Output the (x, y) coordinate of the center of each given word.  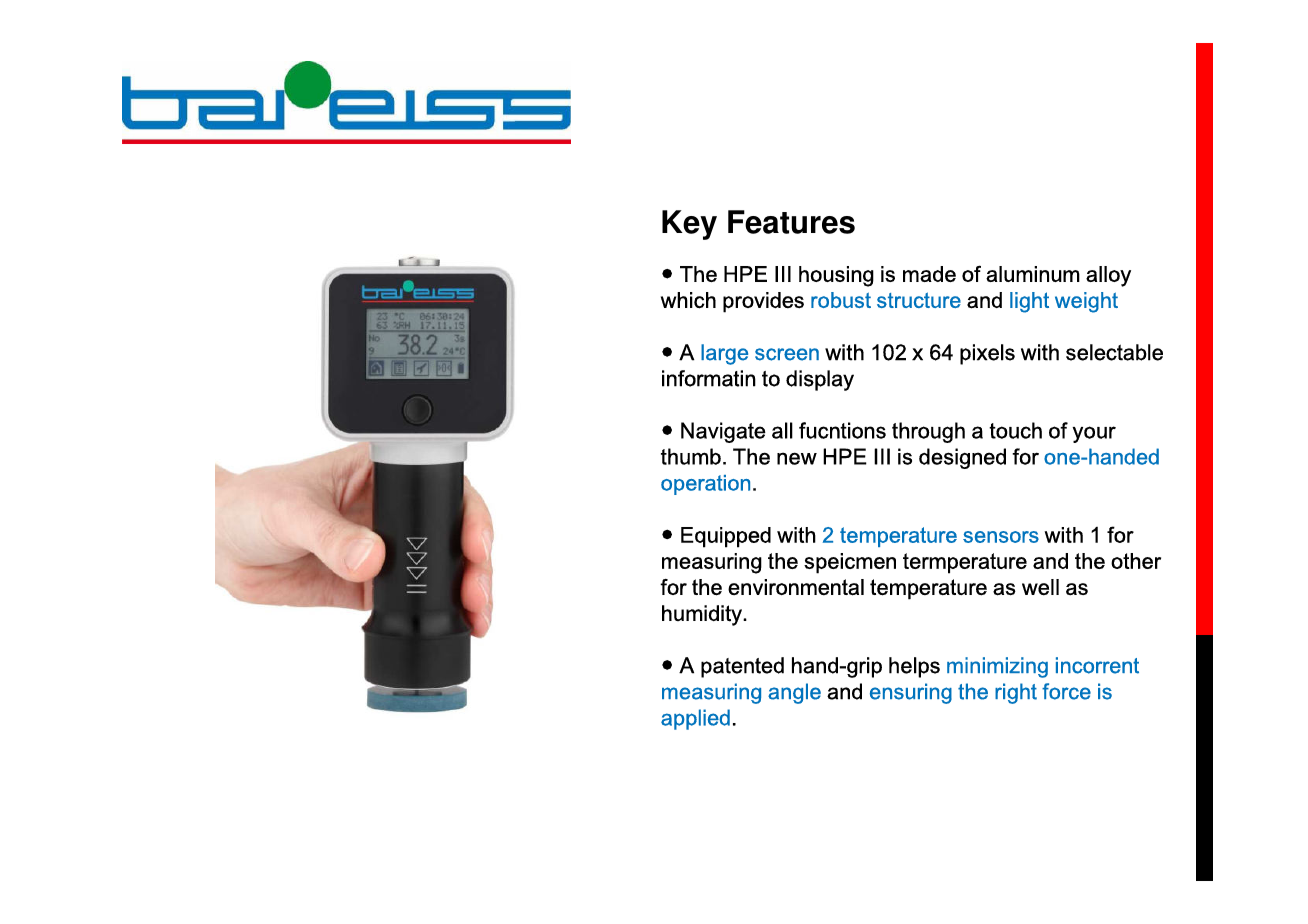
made (929, 274)
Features (791, 222)
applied (695, 719)
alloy (1108, 276)
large (724, 354)
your (1094, 434)
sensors (1001, 537)
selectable (1114, 352)
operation (705, 485)
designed (962, 458)
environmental (796, 587)
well (1040, 587)
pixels (987, 354)
